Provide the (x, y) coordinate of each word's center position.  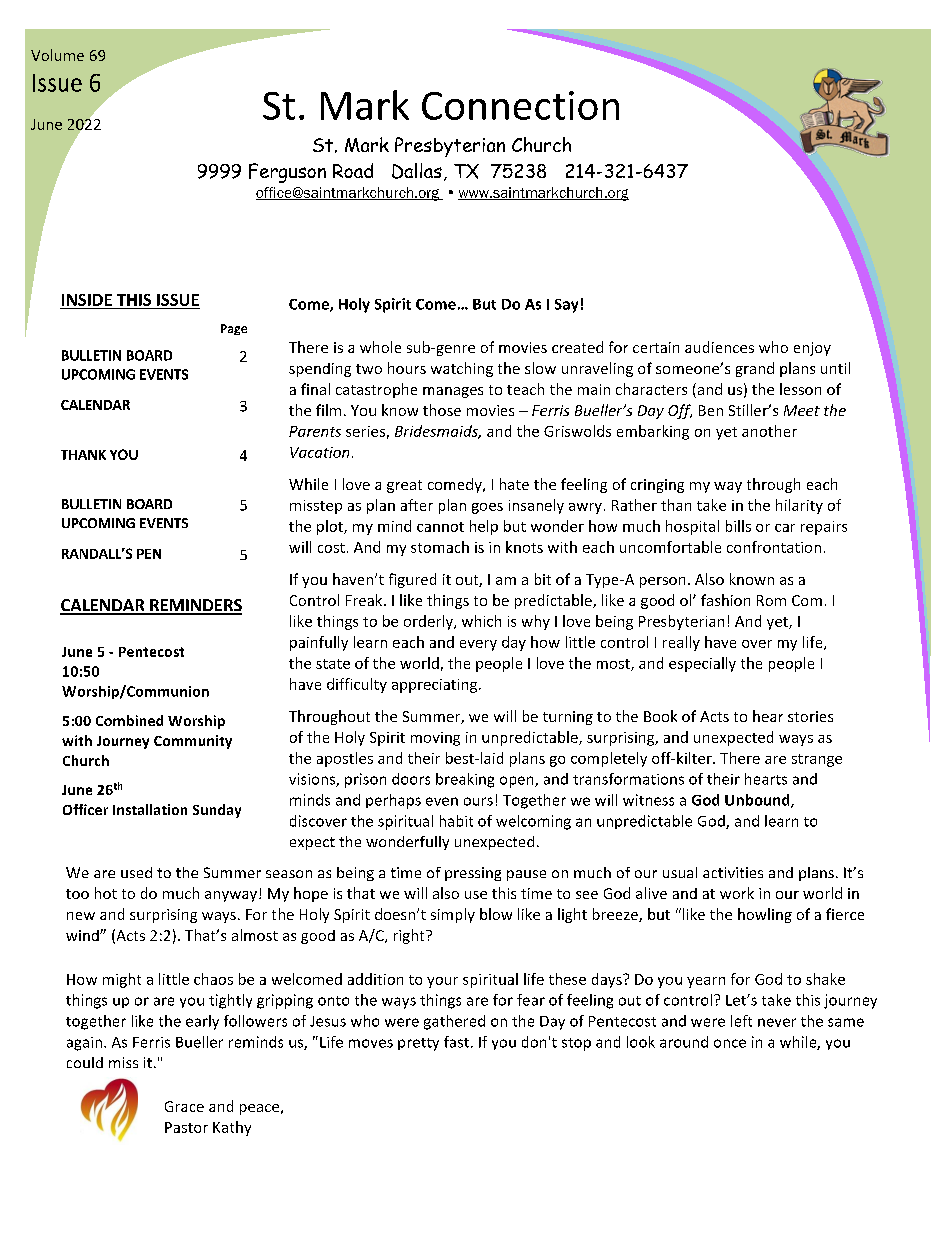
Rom (771, 600)
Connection (520, 105)
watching (462, 369)
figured (412, 580)
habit (456, 821)
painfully (319, 643)
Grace (184, 1106)
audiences (719, 347)
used (136, 872)
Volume (57, 55)
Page (234, 329)
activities (733, 872)
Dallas (417, 171)
